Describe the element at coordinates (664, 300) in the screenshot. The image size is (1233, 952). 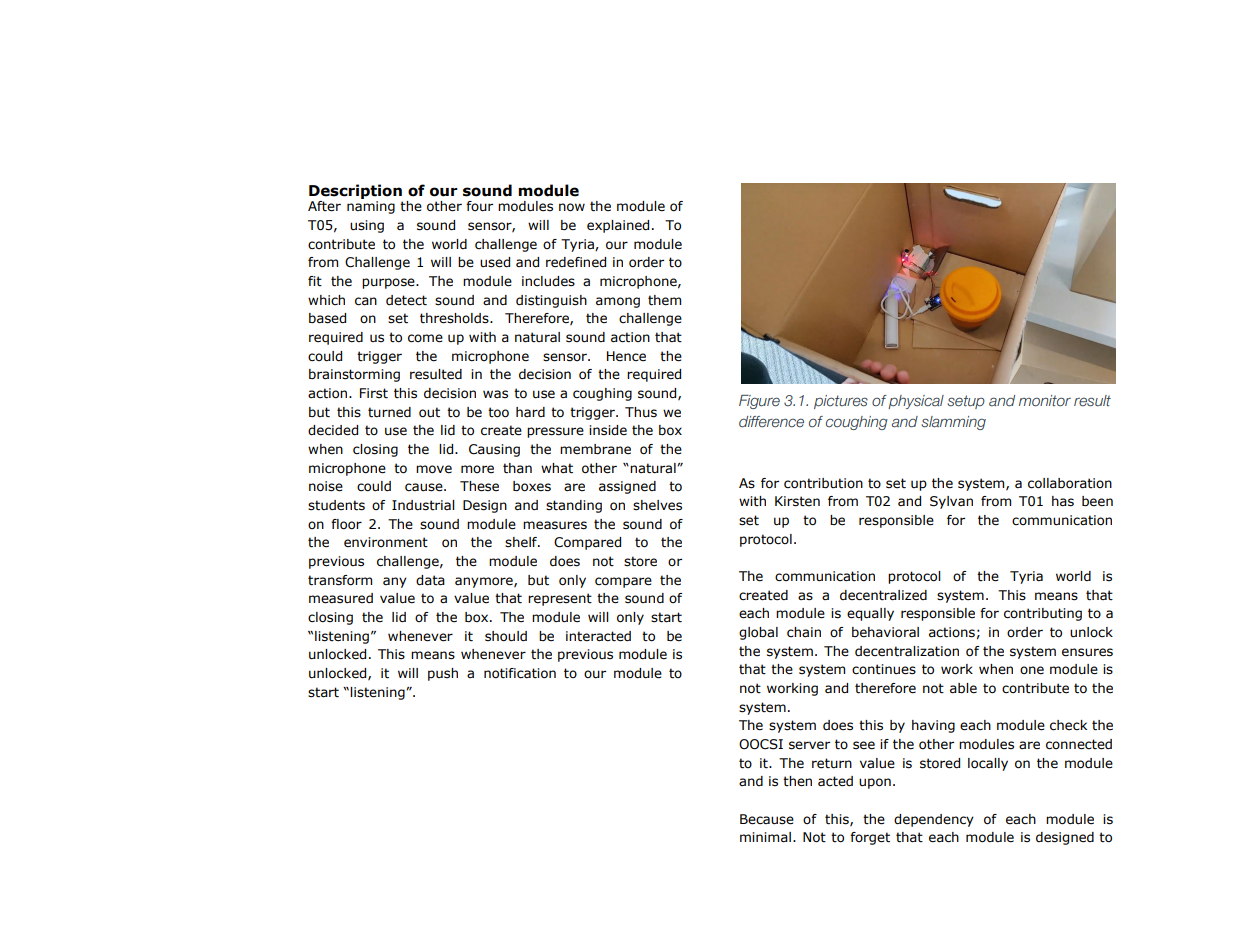
I see `them` at that location.
